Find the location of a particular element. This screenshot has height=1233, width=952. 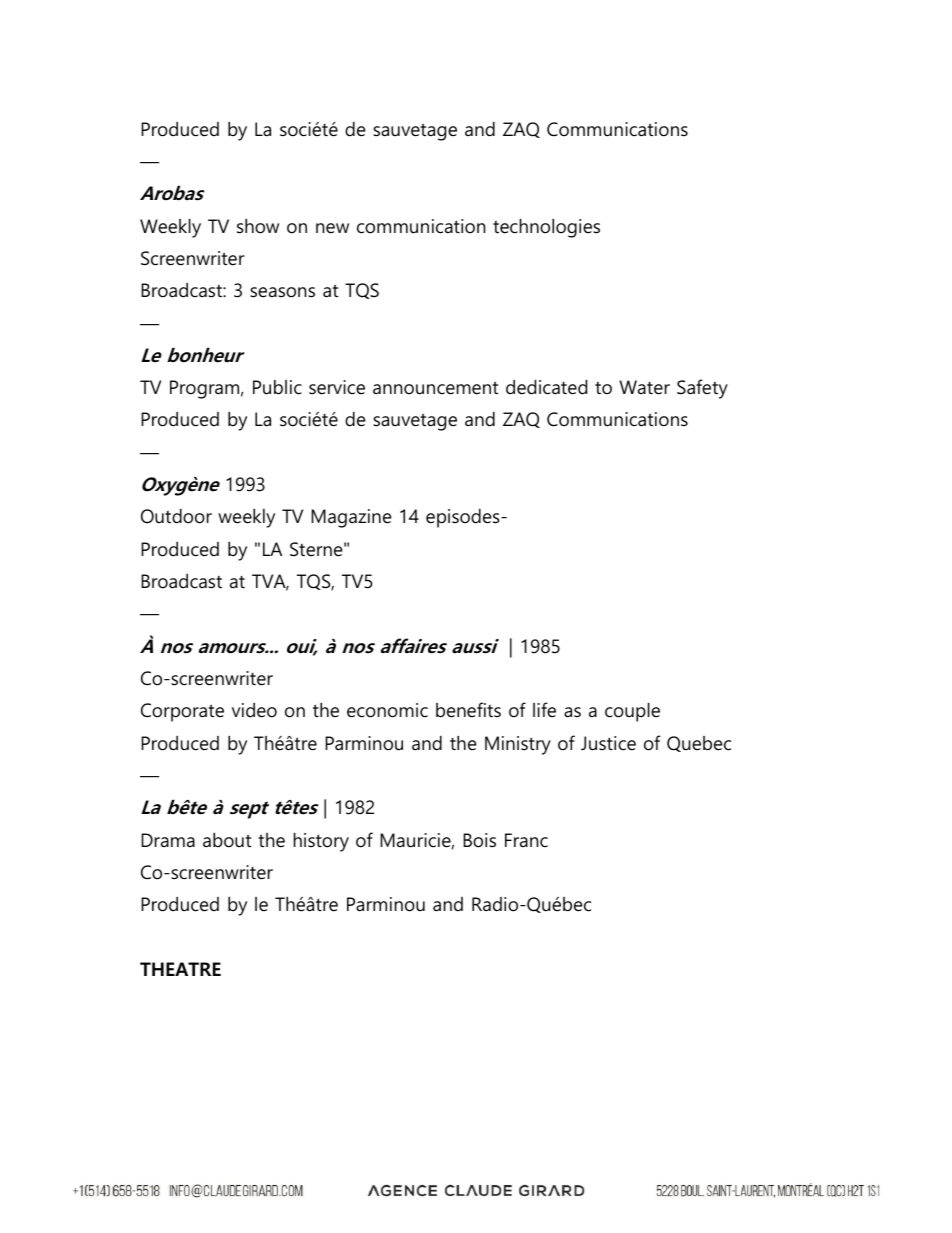

announcement is located at coordinates (435, 388).
